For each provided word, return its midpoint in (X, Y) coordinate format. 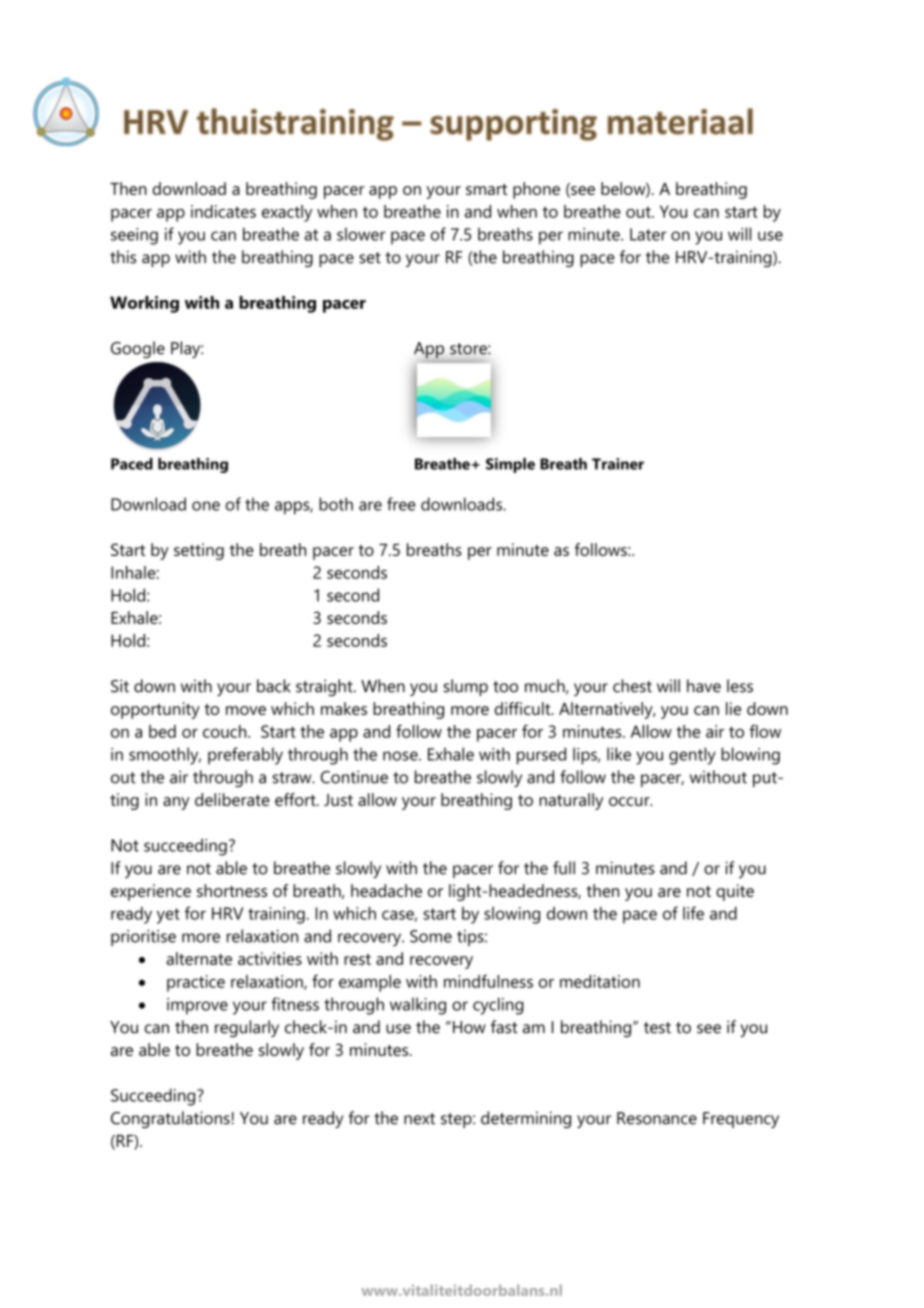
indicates (223, 211)
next (419, 1119)
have (704, 686)
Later (648, 234)
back (274, 686)
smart (486, 189)
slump (465, 687)
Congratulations (170, 1119)
